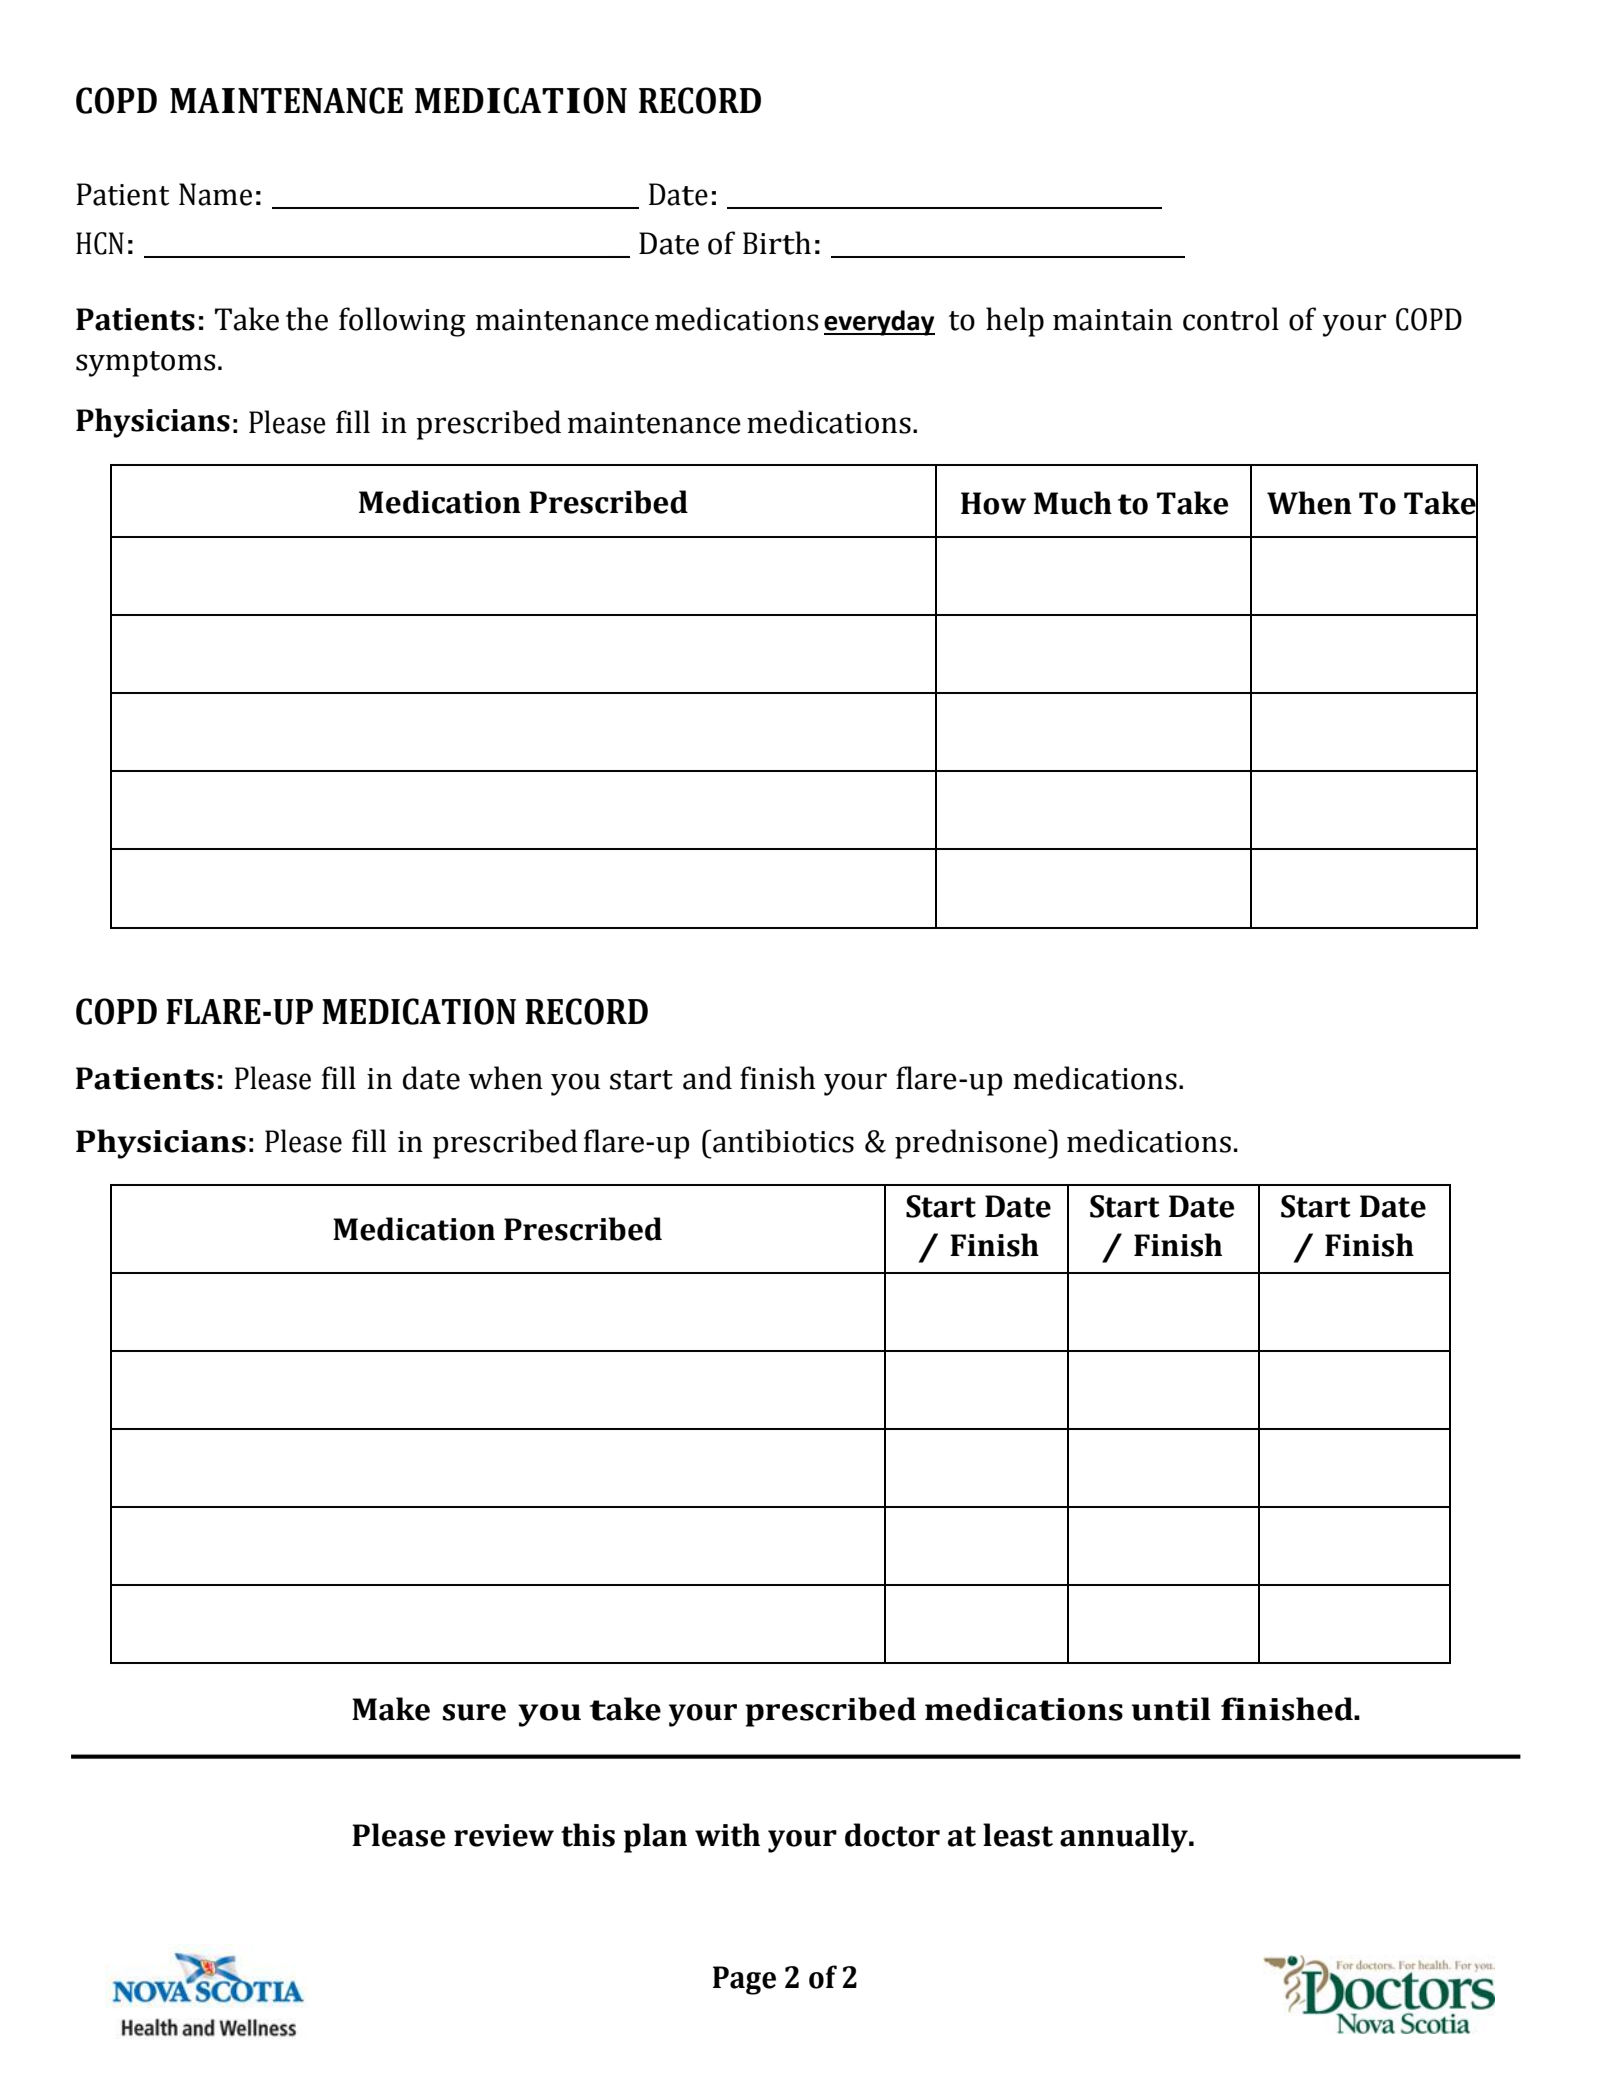  I want to click on Birth, so click(777, 243).
